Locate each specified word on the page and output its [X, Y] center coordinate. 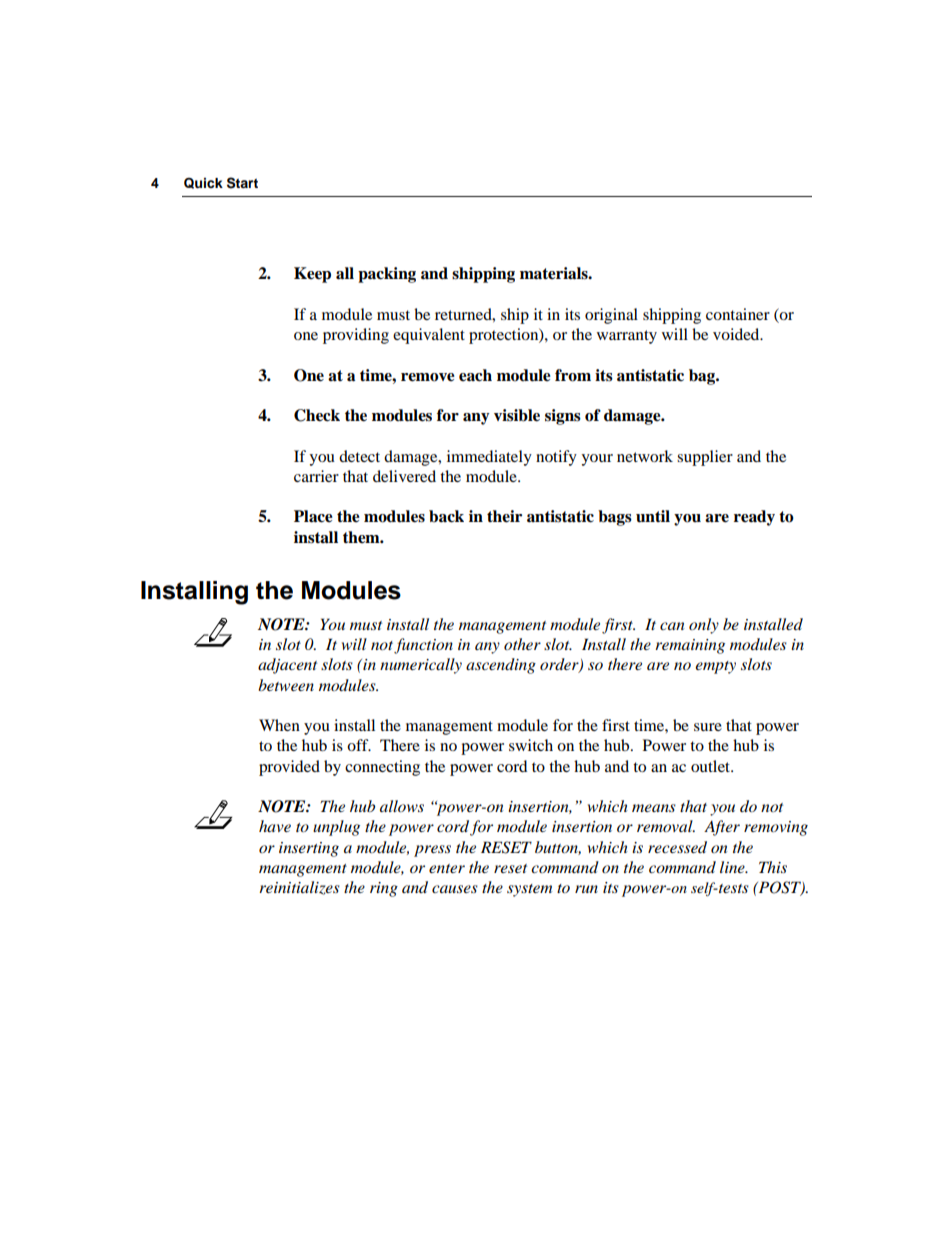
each [475, 375]
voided [737, 334]
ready [754, 518]
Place [313, 516]
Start [242, 183]
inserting [309, 849]
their [504, 516]
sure [708, 727]
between [286, 685]
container [738, 314]
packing [387, 275]
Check [317, 415]
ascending [501, 666]
